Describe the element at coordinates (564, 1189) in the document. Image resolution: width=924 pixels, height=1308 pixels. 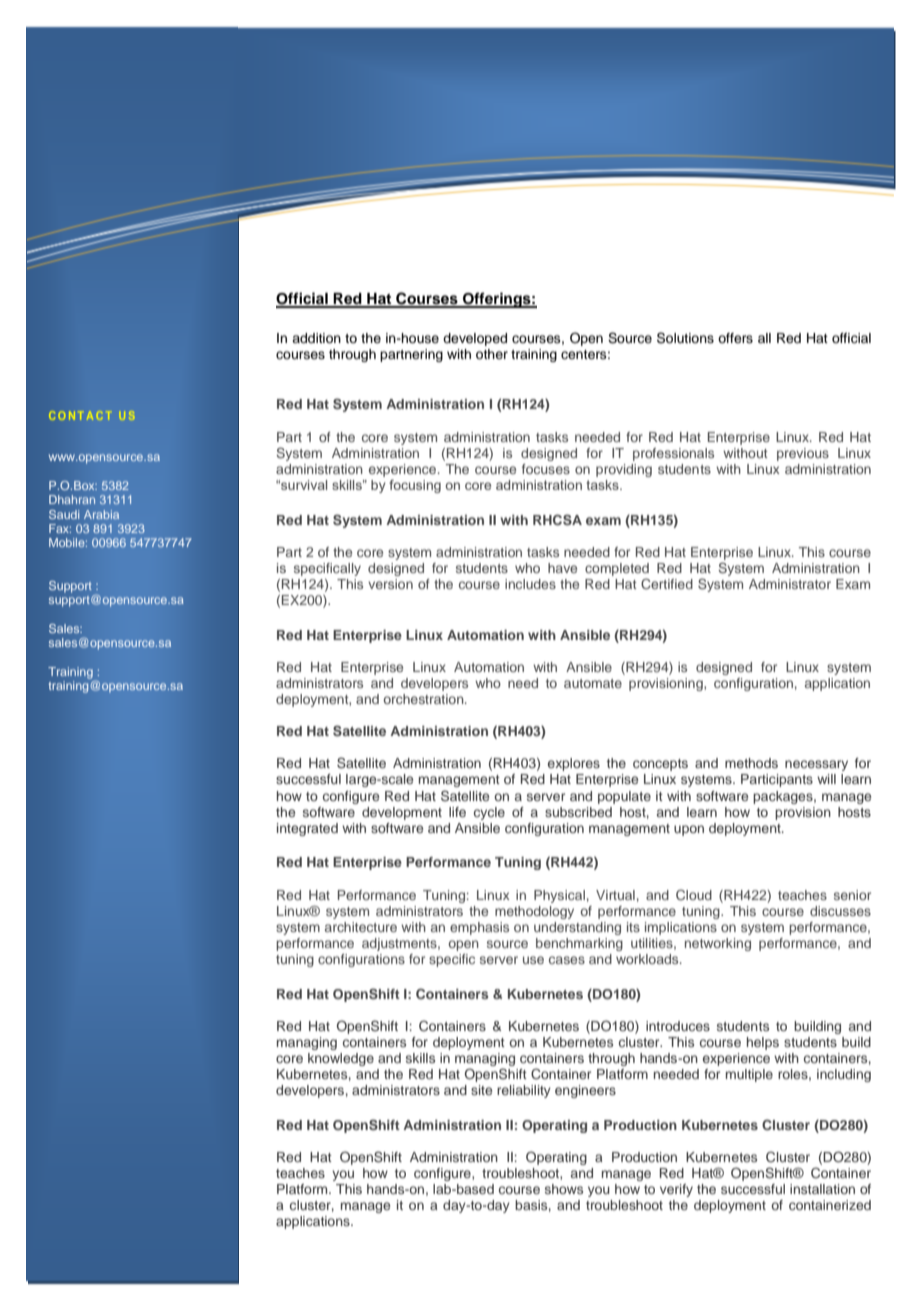
I see `shows` at that location.
